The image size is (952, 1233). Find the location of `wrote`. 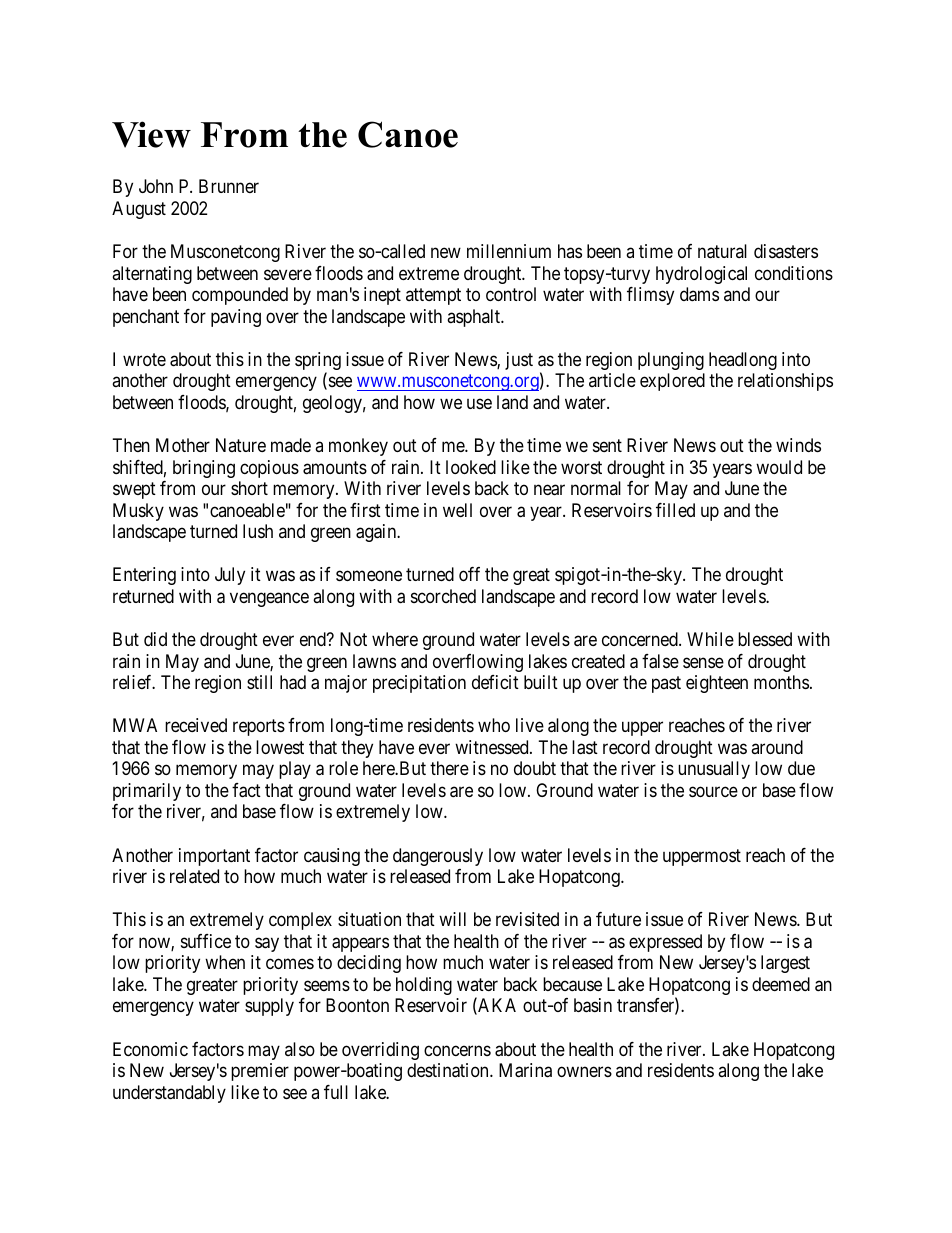

wrote is located at coordinates (144, 359).
